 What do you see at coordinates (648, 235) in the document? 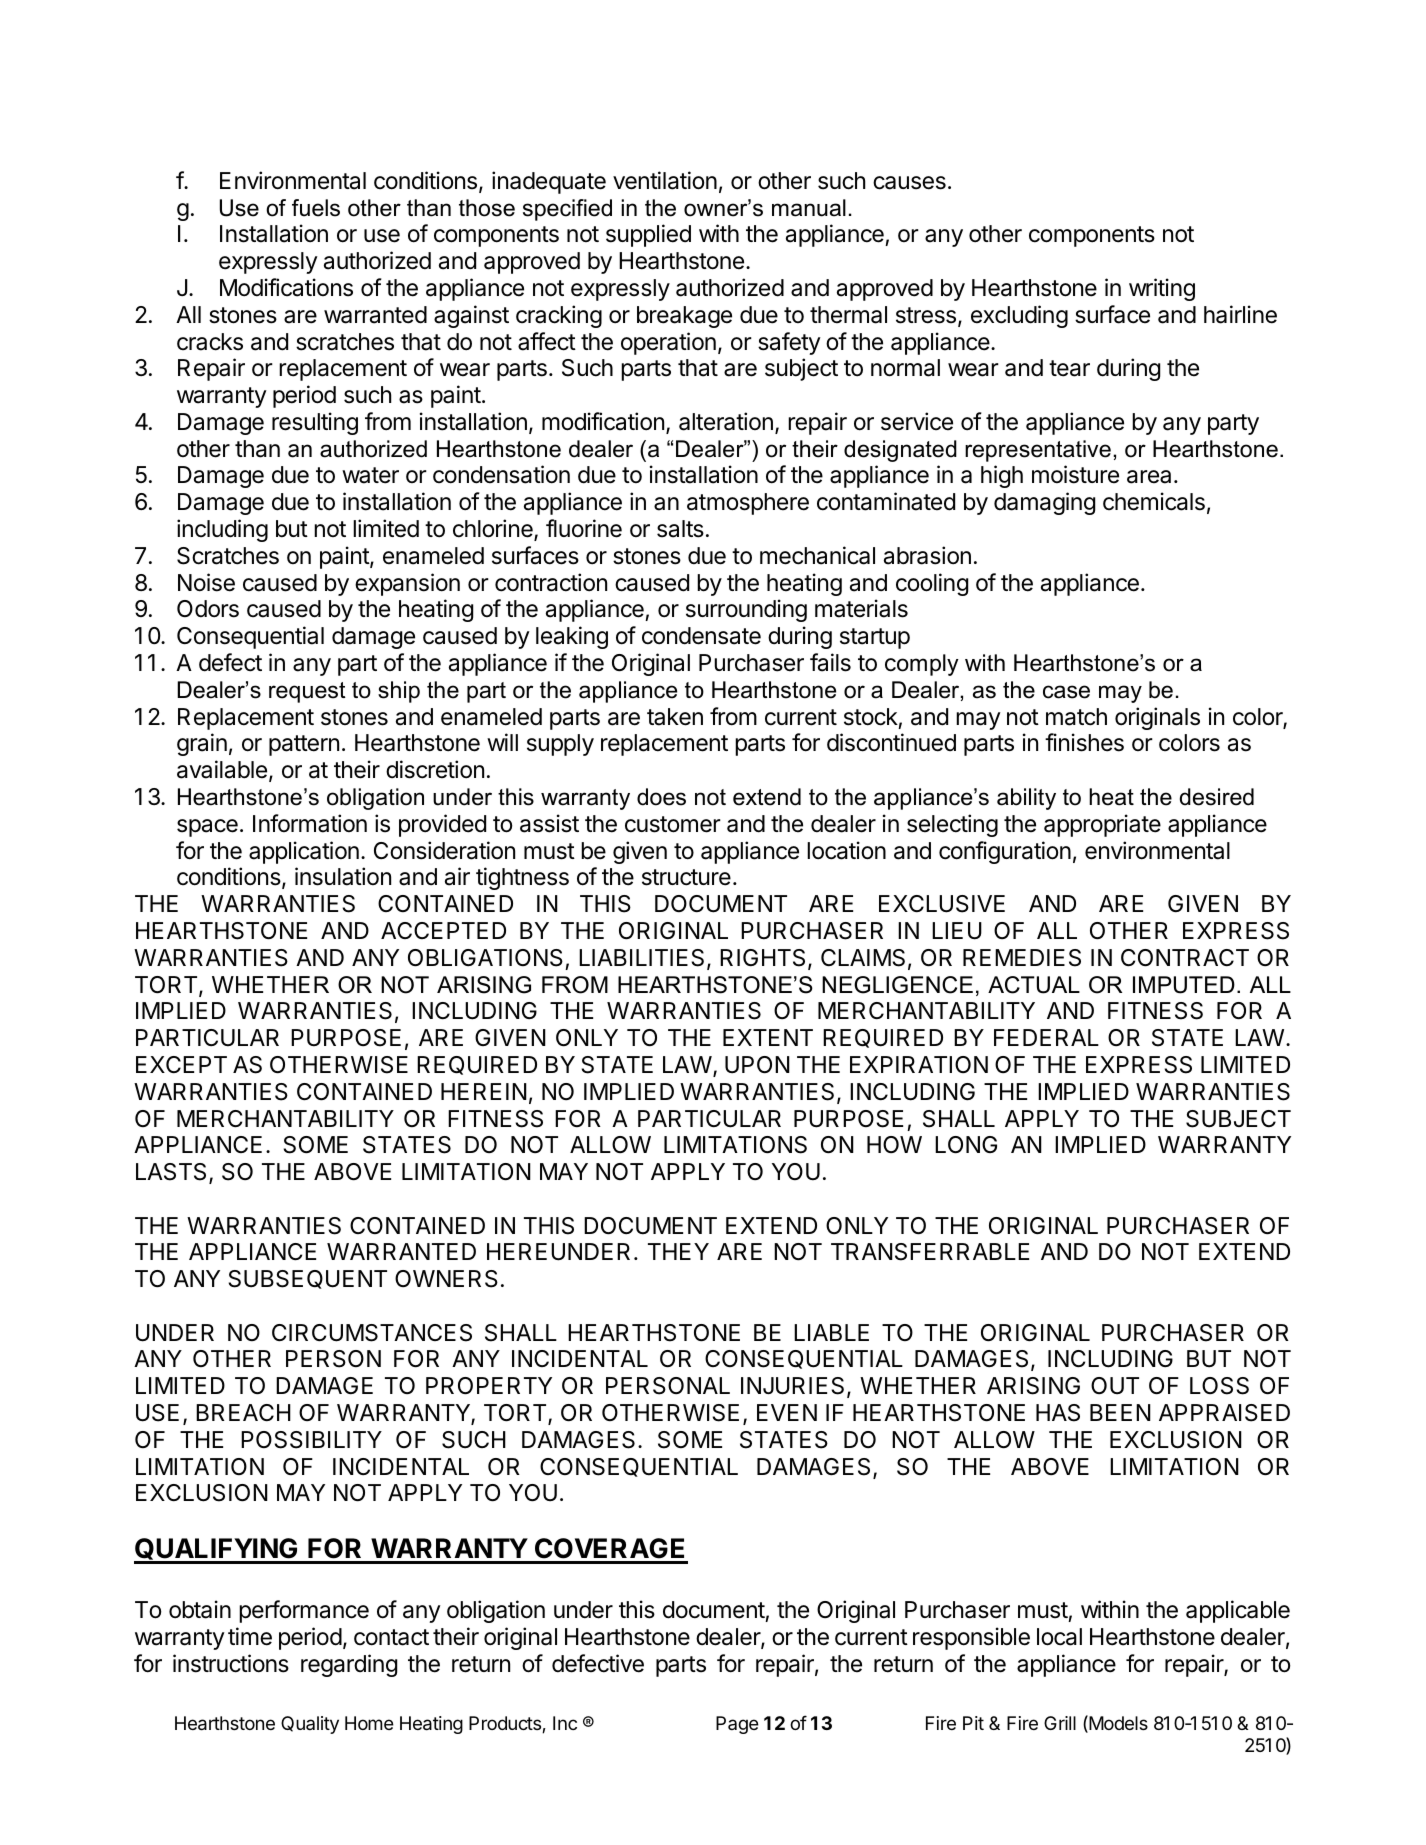
I see `supplied` at bounding box center [648, 235].
